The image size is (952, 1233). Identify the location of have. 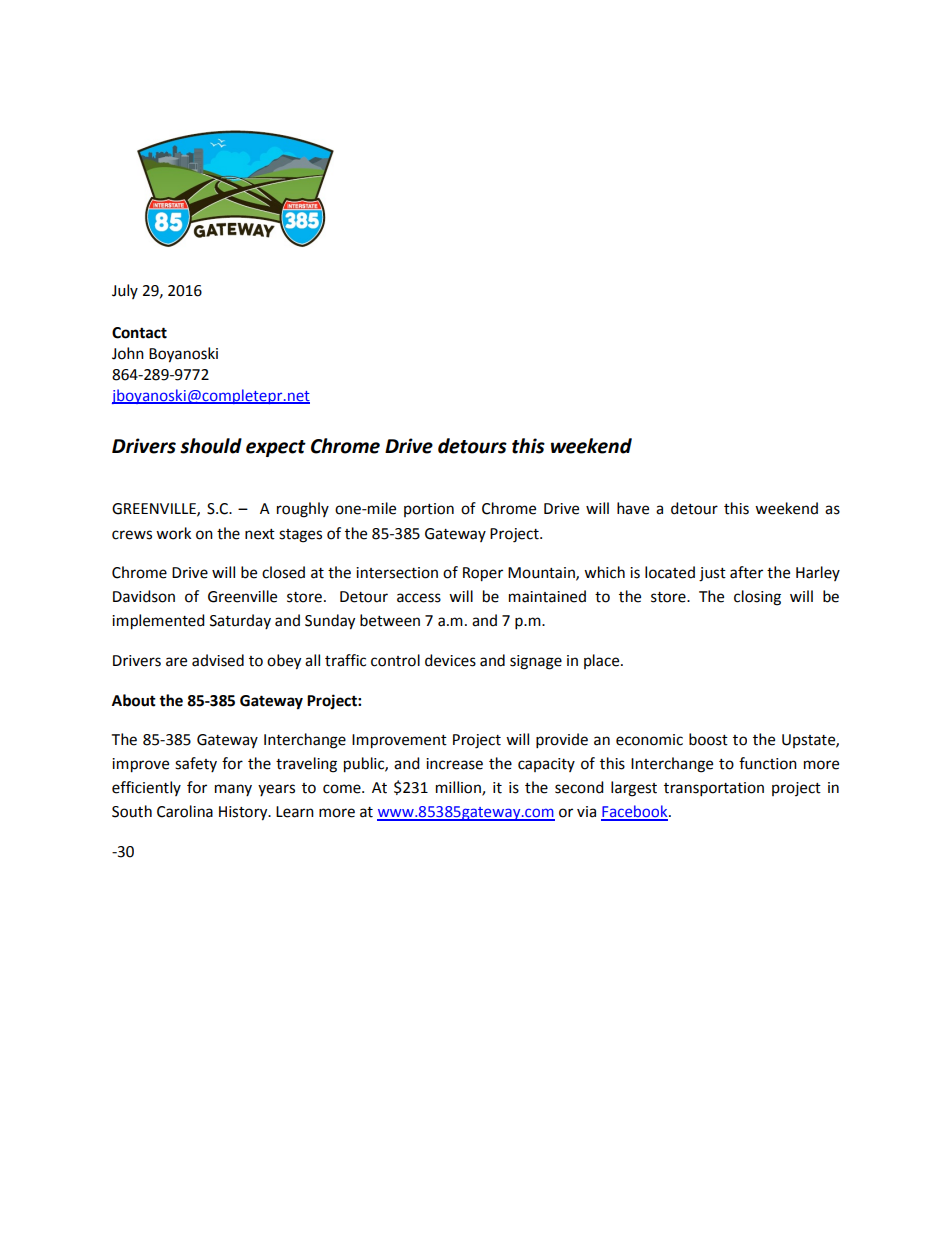
(633, 508).
